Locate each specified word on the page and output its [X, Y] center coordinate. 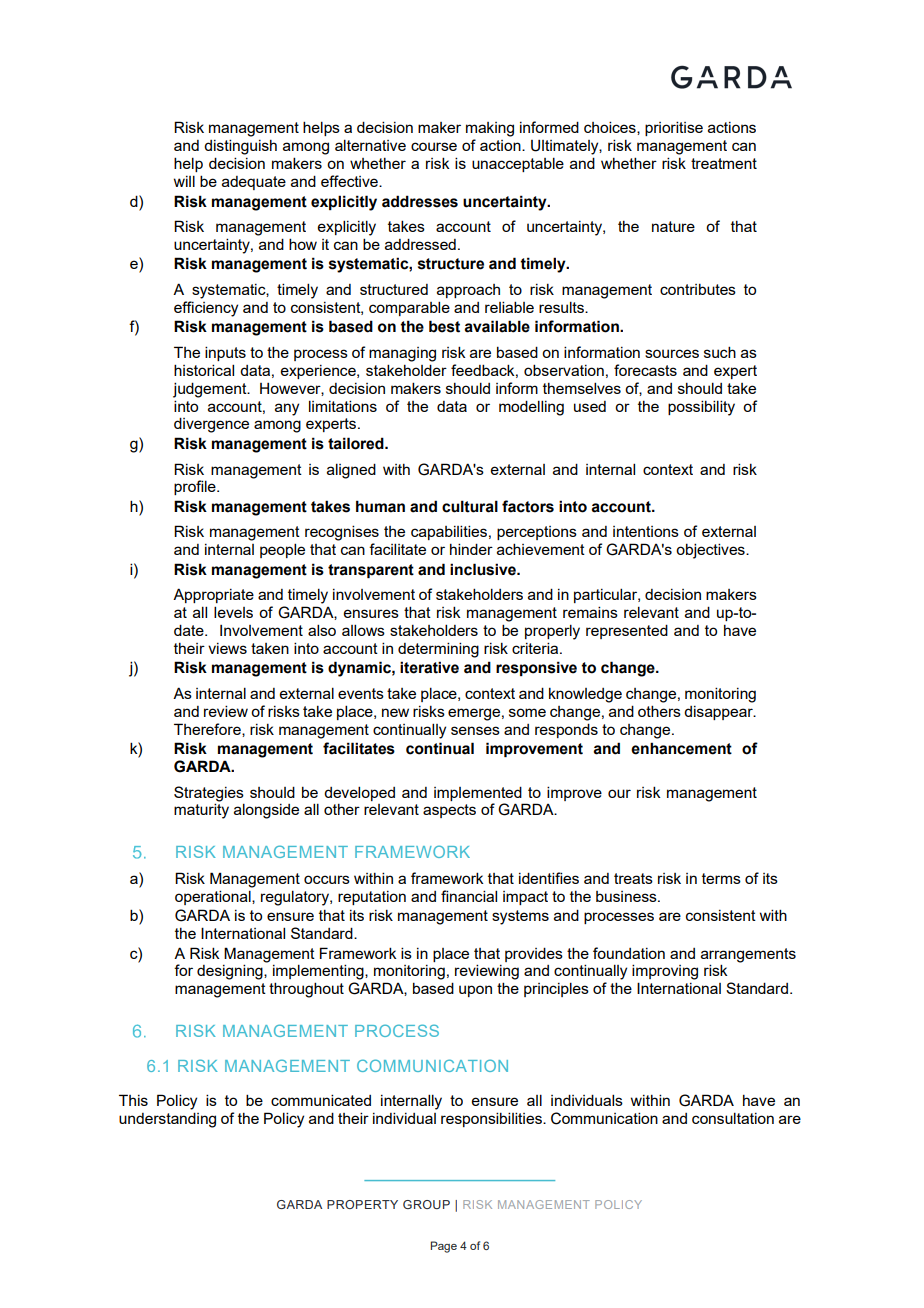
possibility [701, 408]
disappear [719, 713]
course [434, 146]
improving [665, 972]
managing [402, 354]
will [184, 181]
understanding [167, 1120]
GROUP [426, 1204]
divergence [211, 425]
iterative [429, 667]
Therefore [208, 730]
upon [475, 991]
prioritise [674, 128]
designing [231, 972]
